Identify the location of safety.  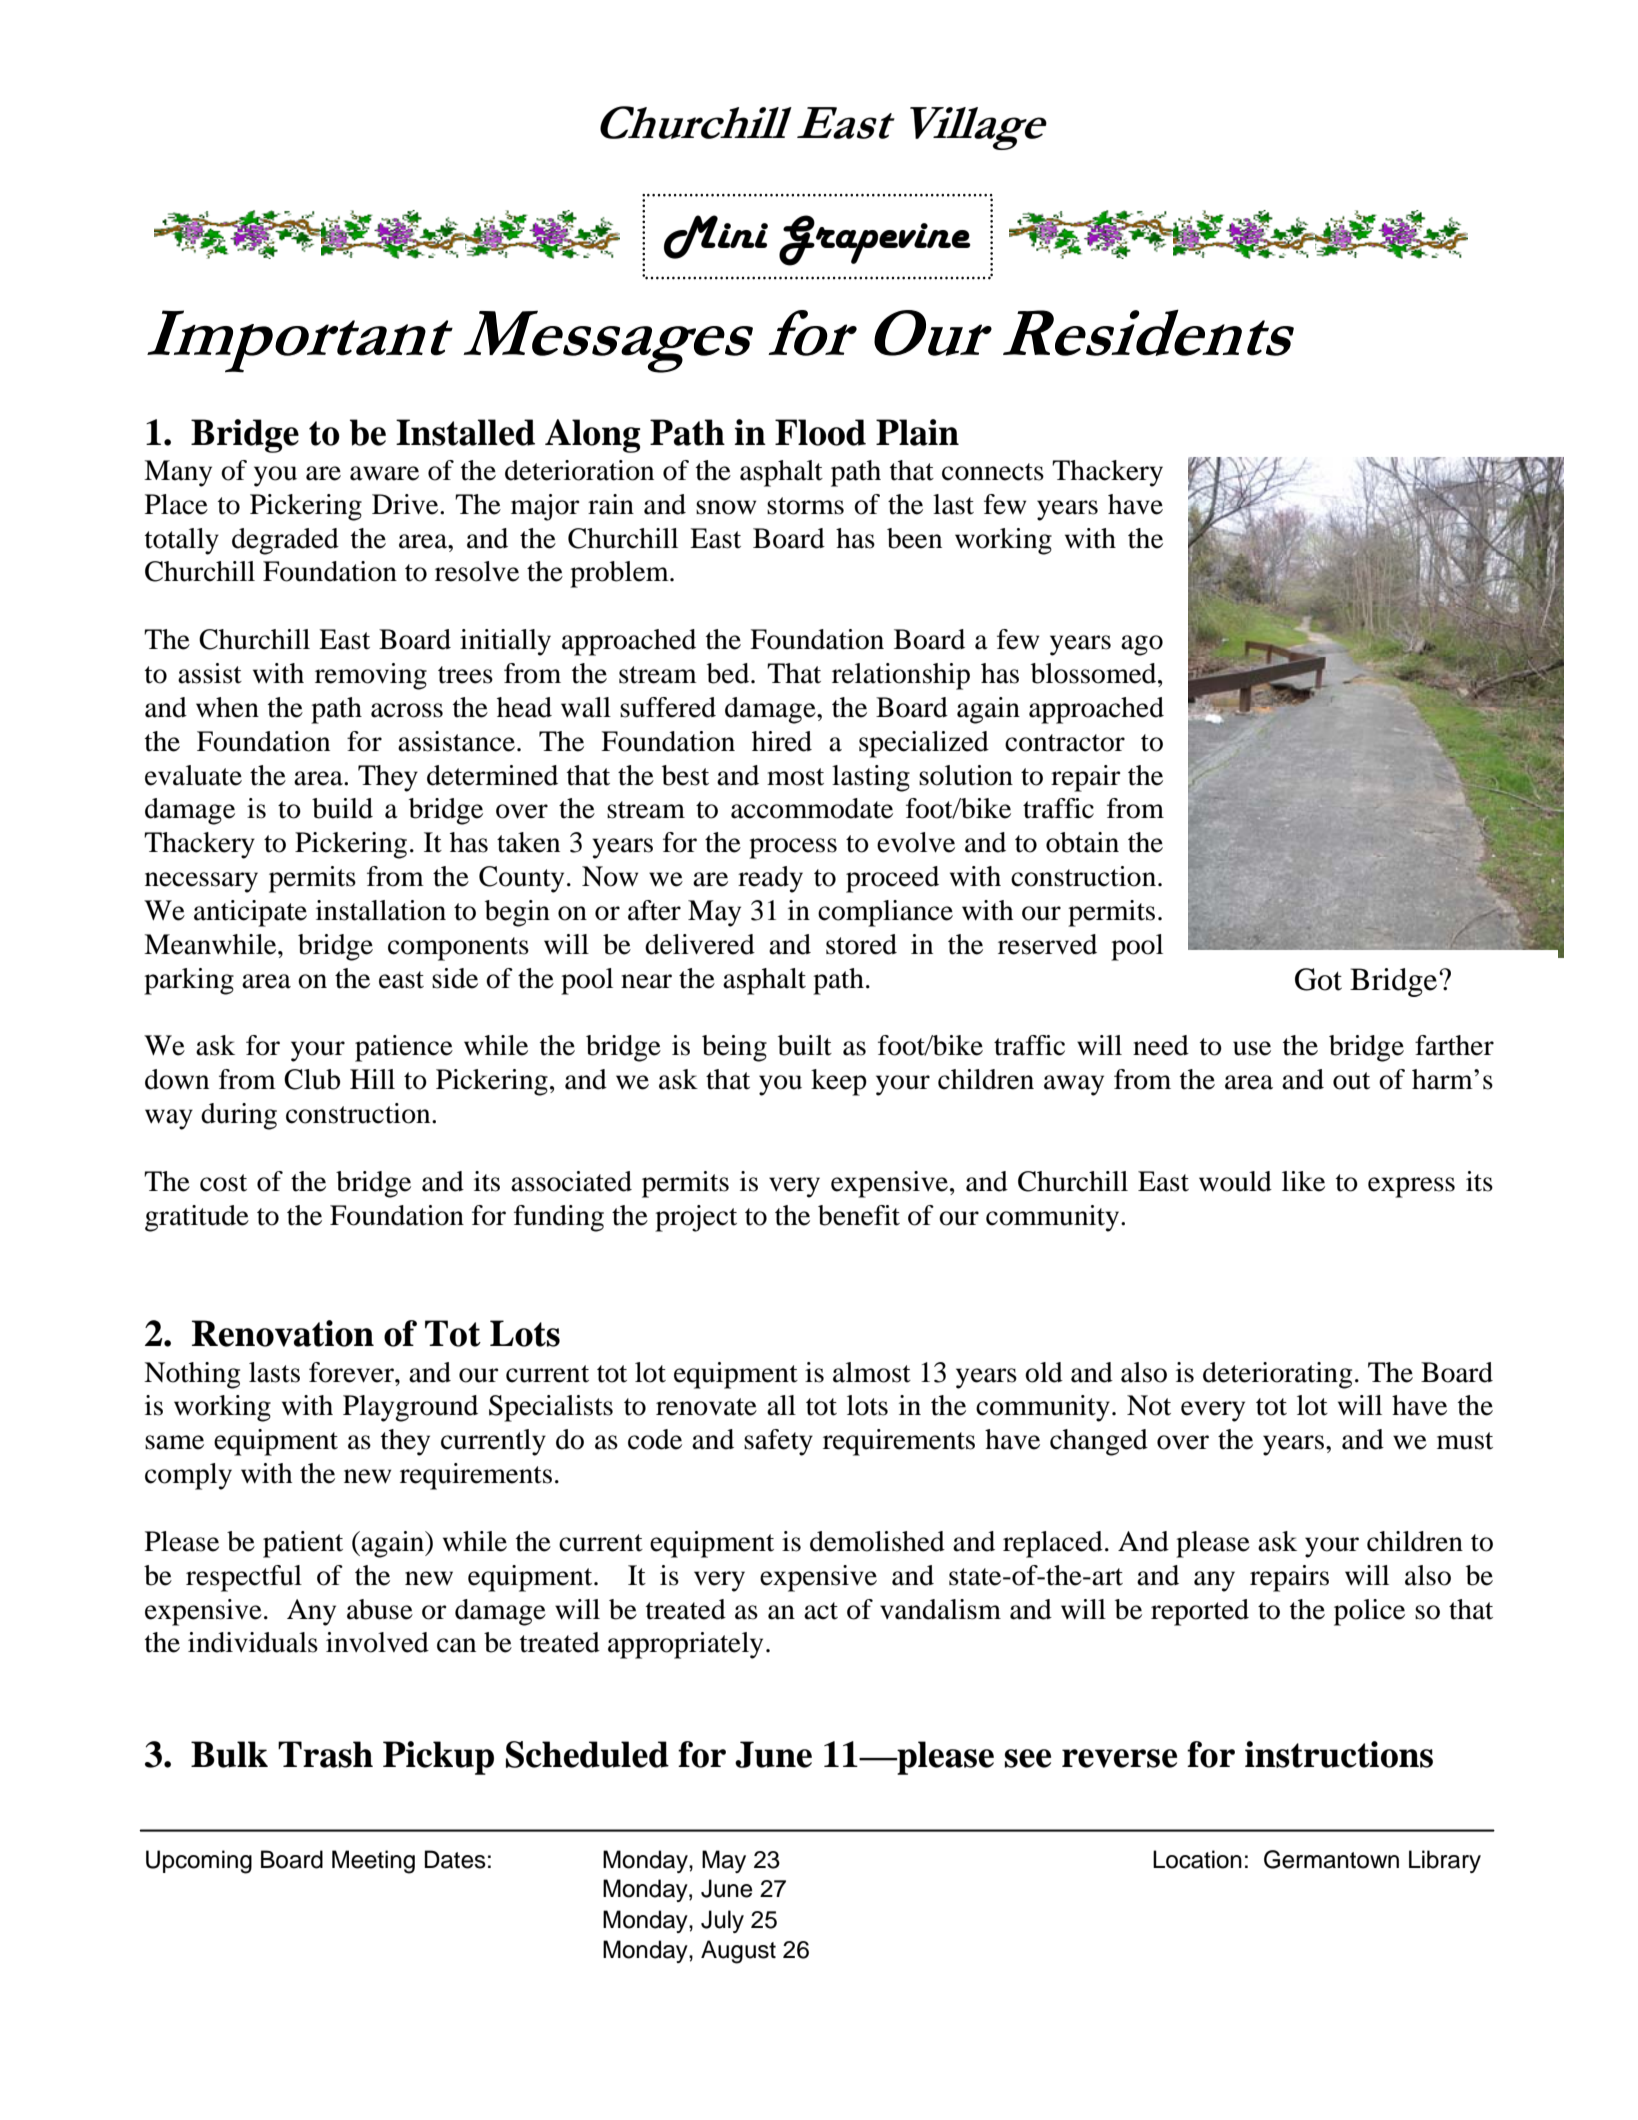
(778, 1442).
